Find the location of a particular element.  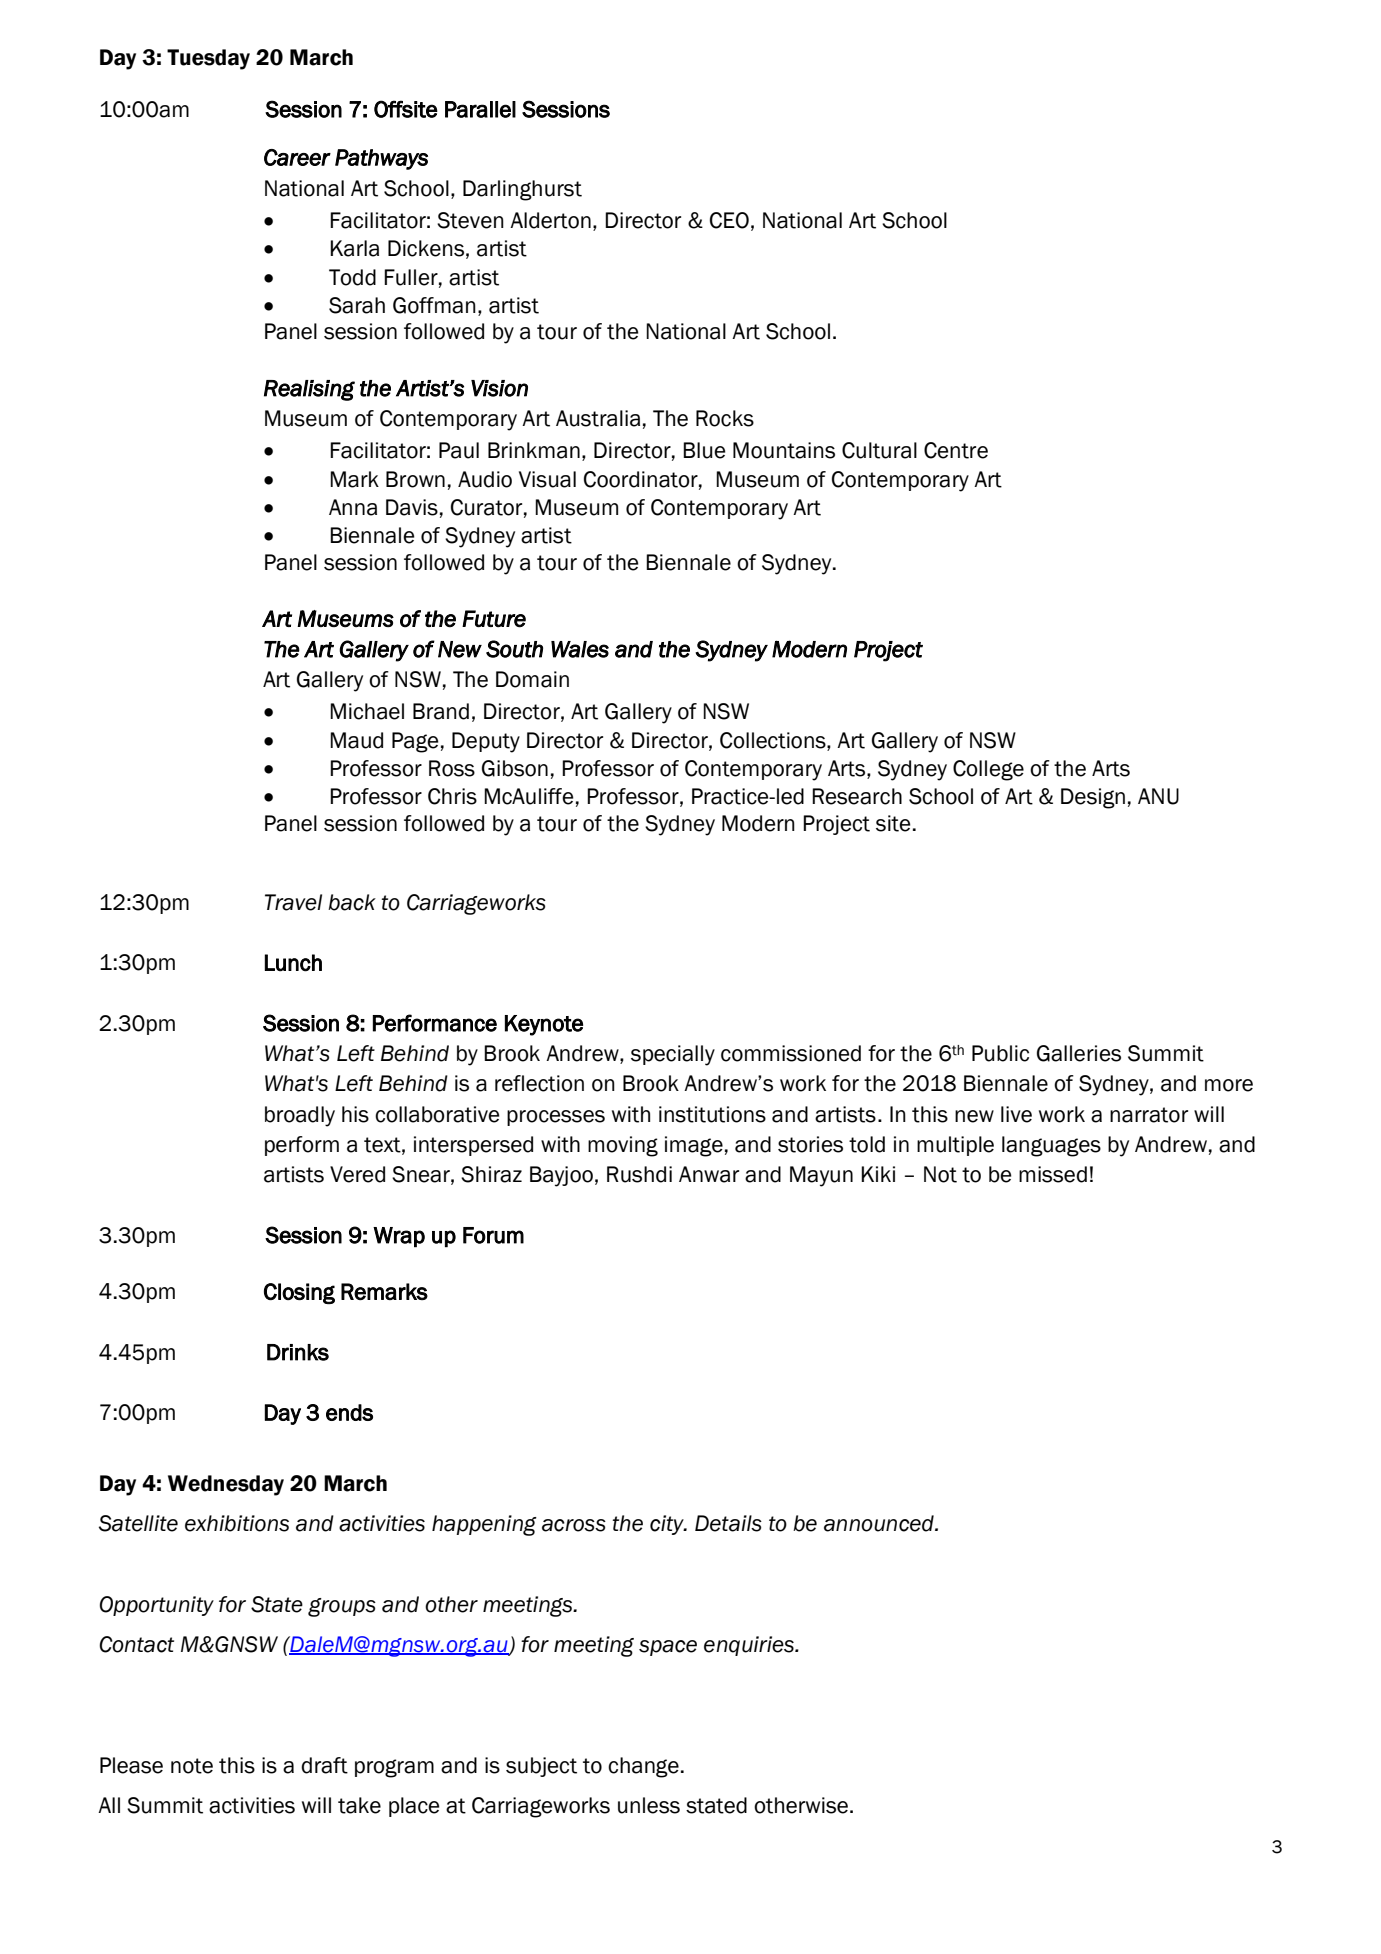

draft is located at coordinates (324, 1765).
